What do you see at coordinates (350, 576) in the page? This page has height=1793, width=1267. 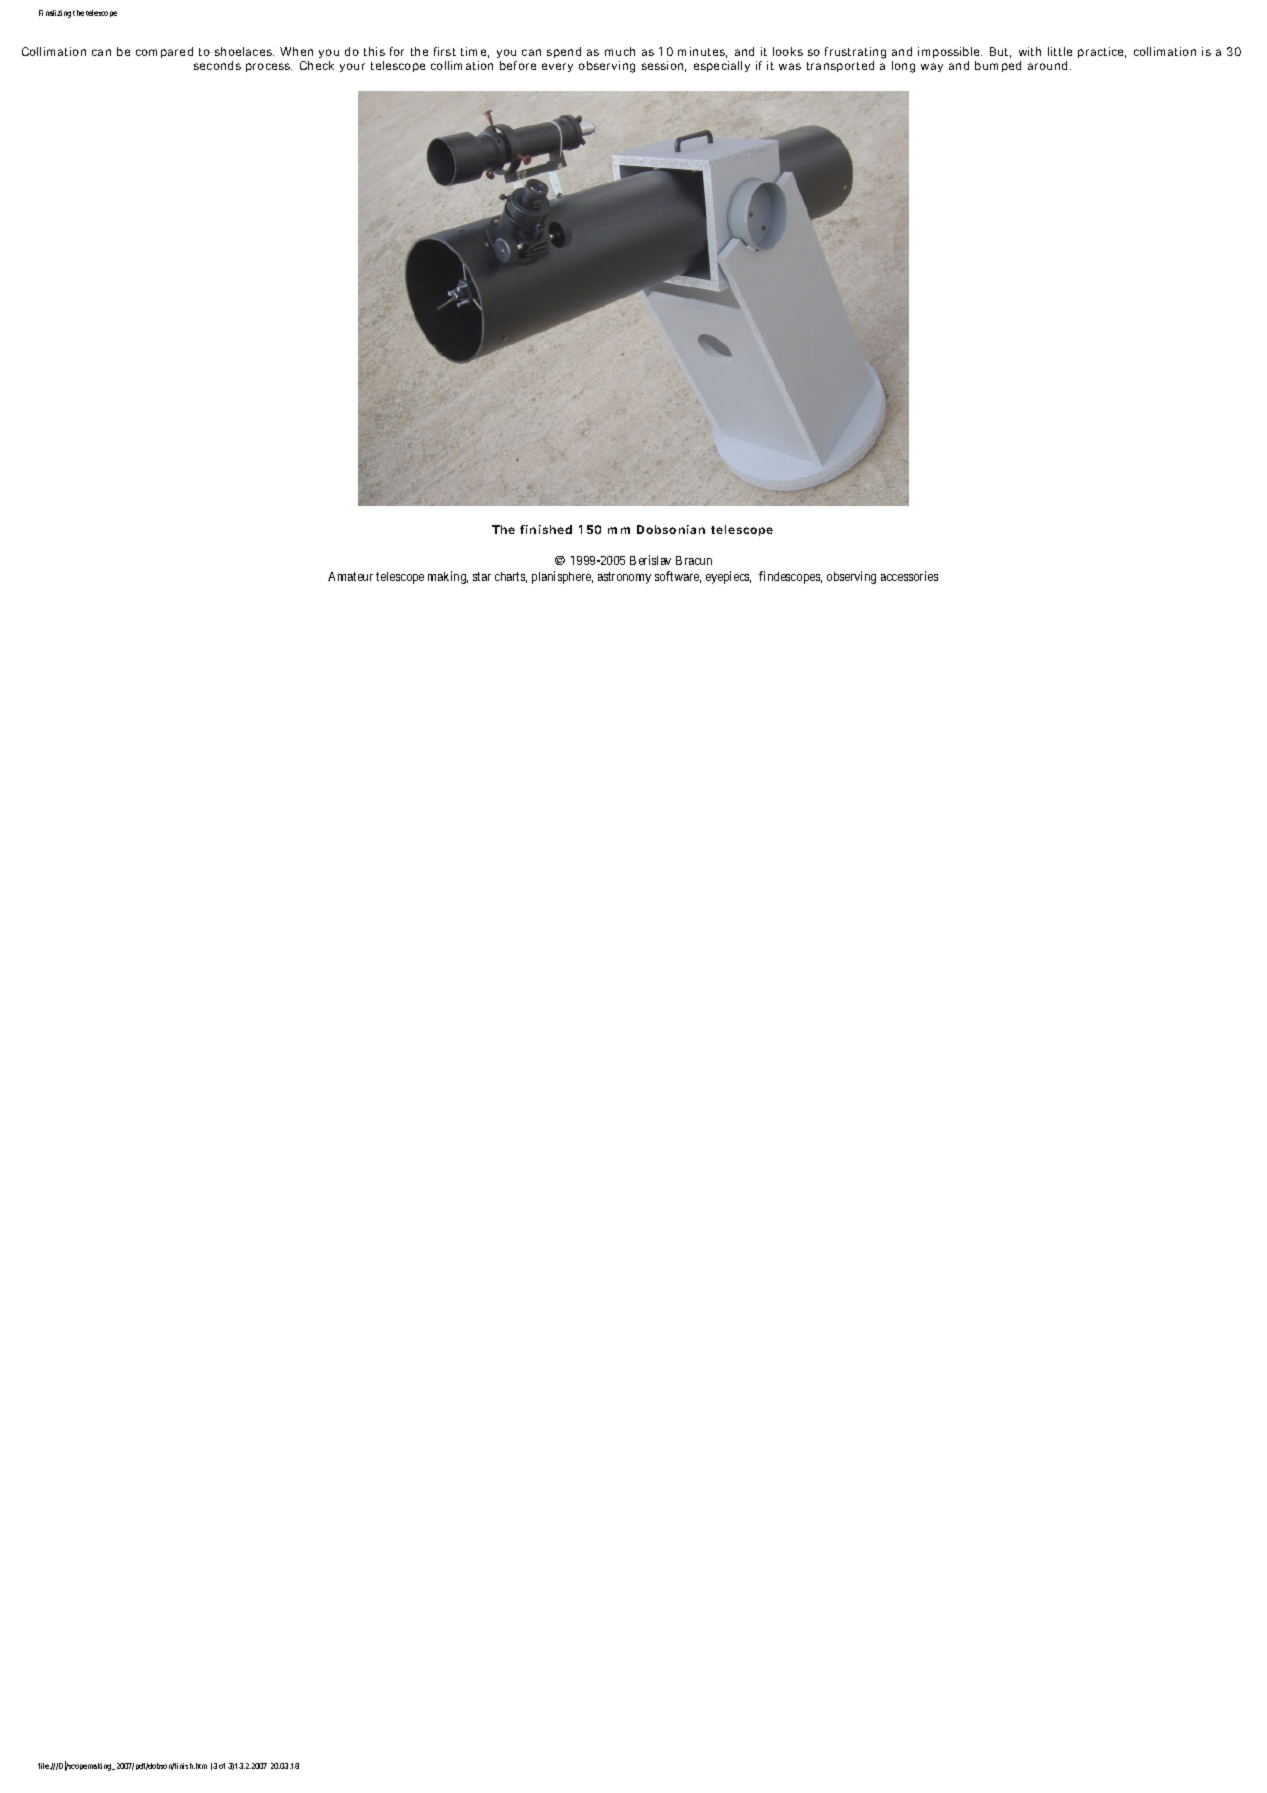 I see `Amateur` at bounding box center [350, 576].
